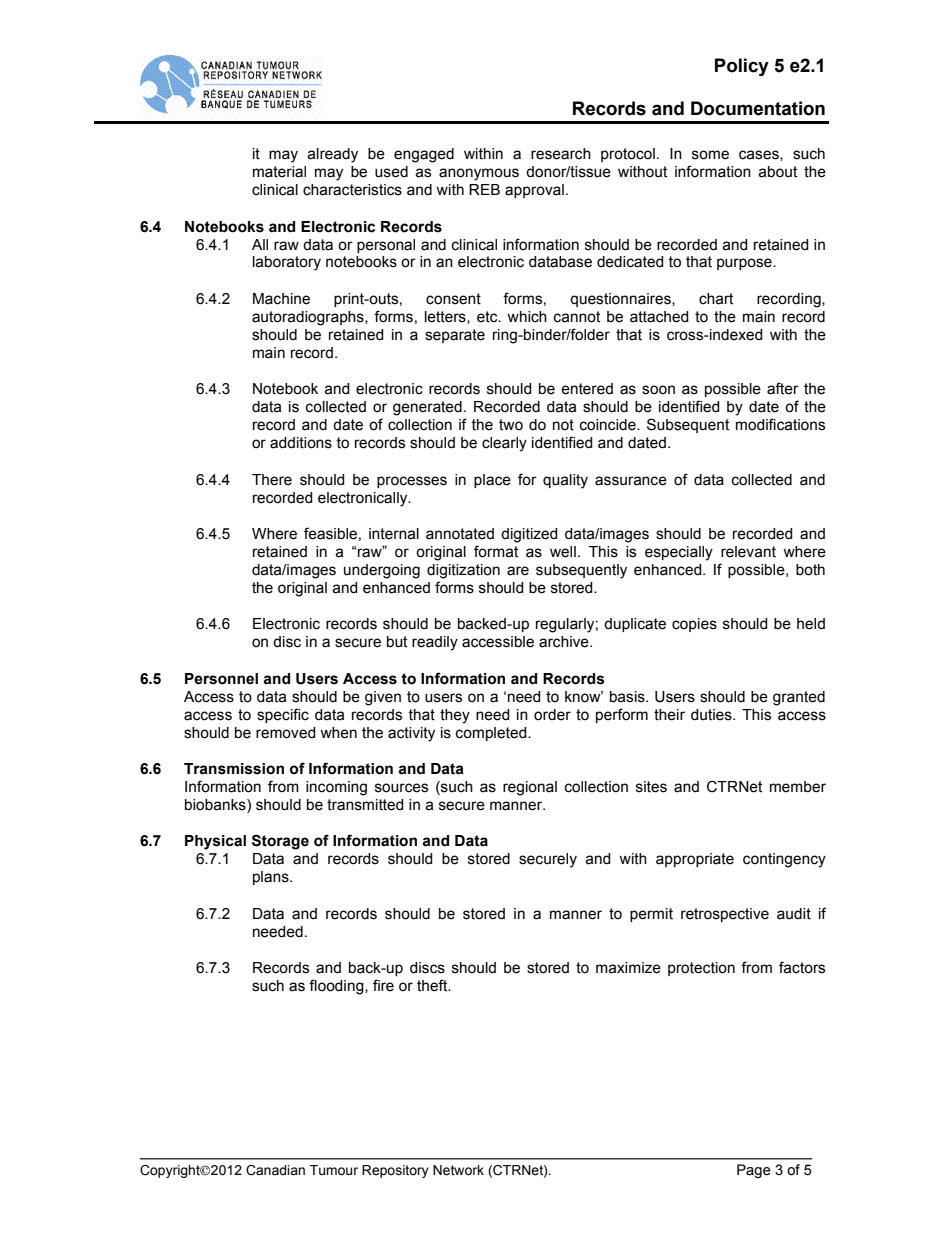 Image resolution: width=952 pixels, height=1233 pixels. I want to click on Network, so click(458, 1170).
